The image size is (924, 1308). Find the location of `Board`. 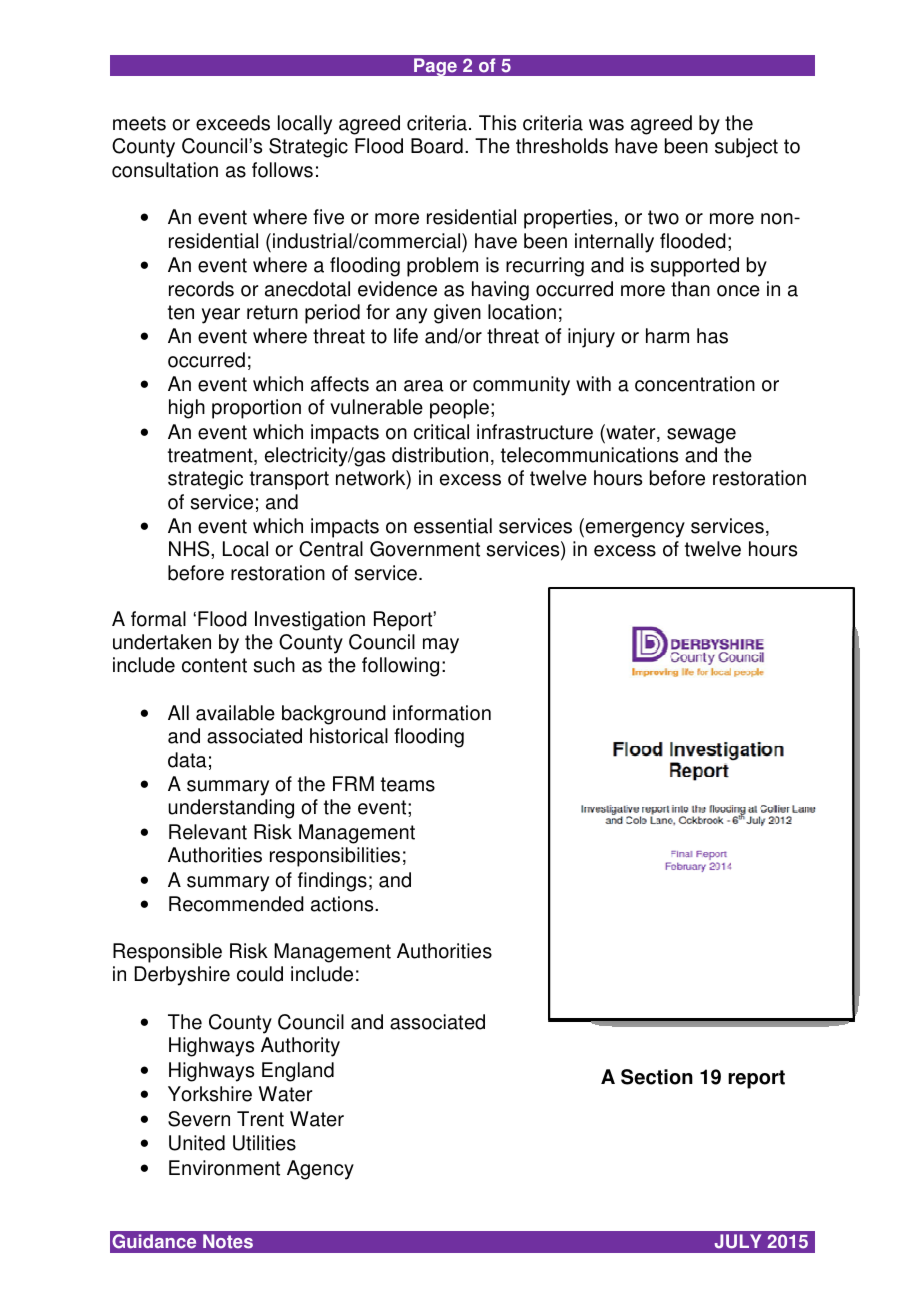

Board is located at coordinates (437, 146).
